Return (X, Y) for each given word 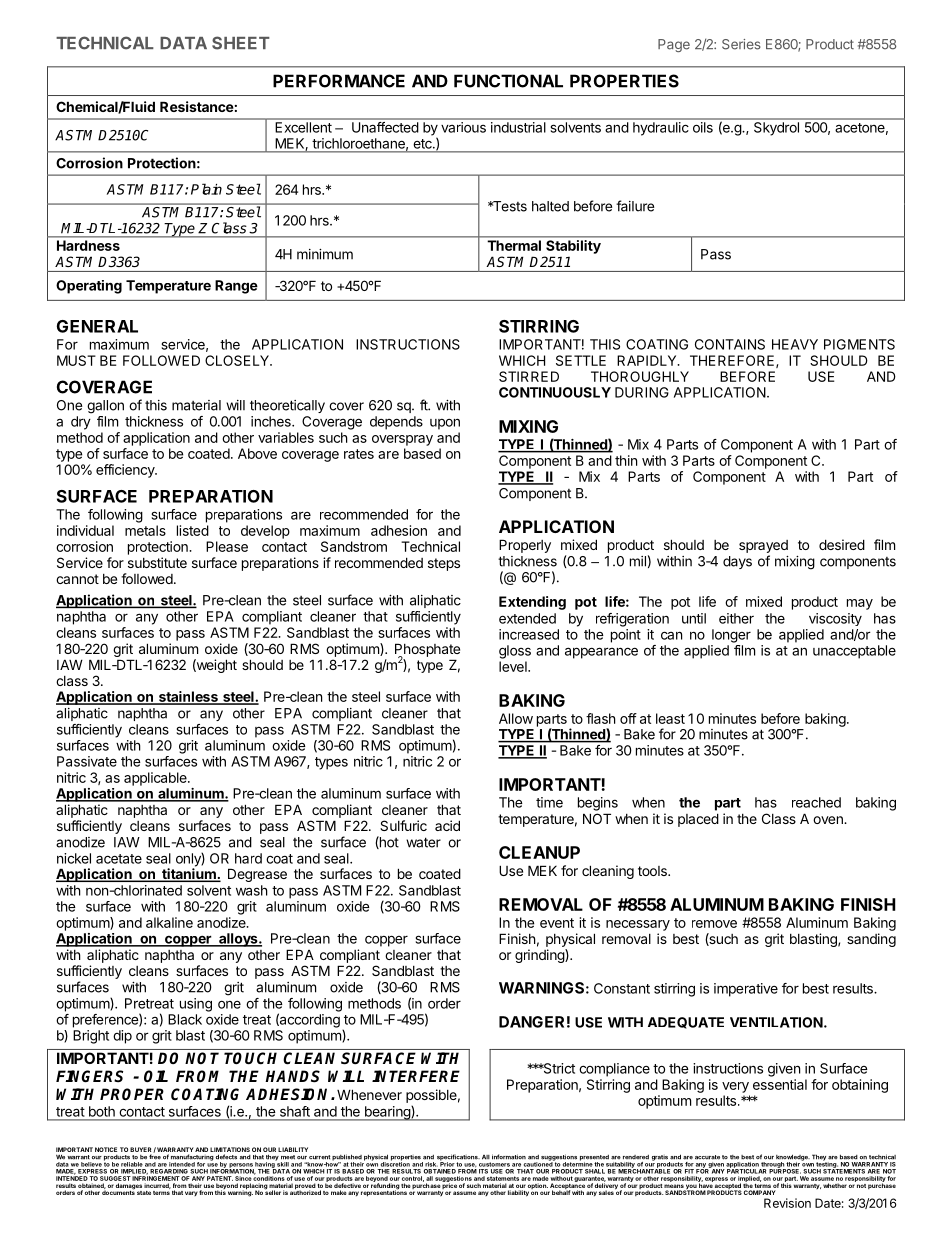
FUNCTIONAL (508, 81)
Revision (787, 1203)
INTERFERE (416, 1076)
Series (741, 44)
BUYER (142, 1151)
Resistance (197, 106)
